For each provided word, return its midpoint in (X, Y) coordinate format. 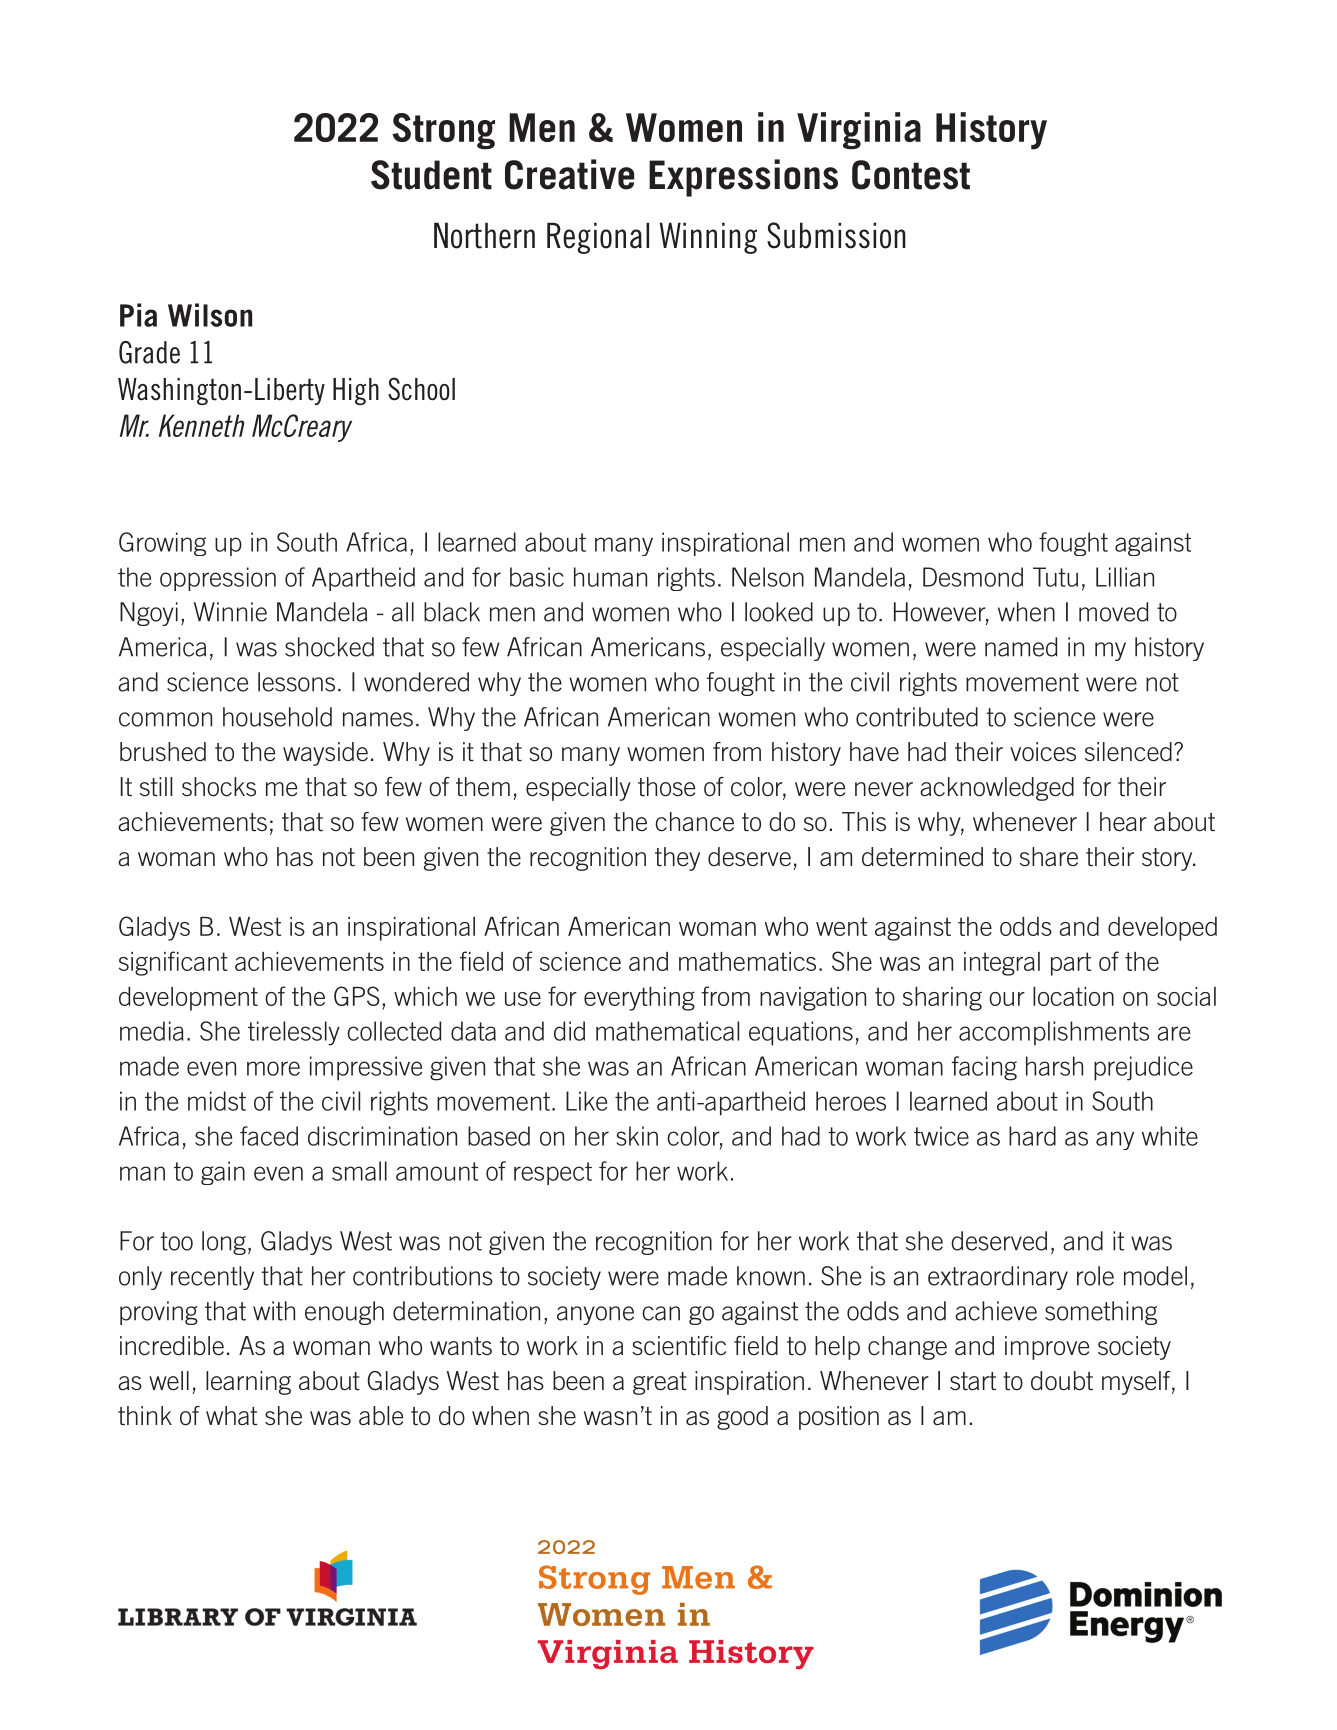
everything (639, 999)
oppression (218, 579)
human (610, 577)
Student (431, 175)
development (188, 999)
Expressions (743, 178)
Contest (911, 175)
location (1073, 996)
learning (248, 1383)
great (660, 1383)
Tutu (1055, 577)
